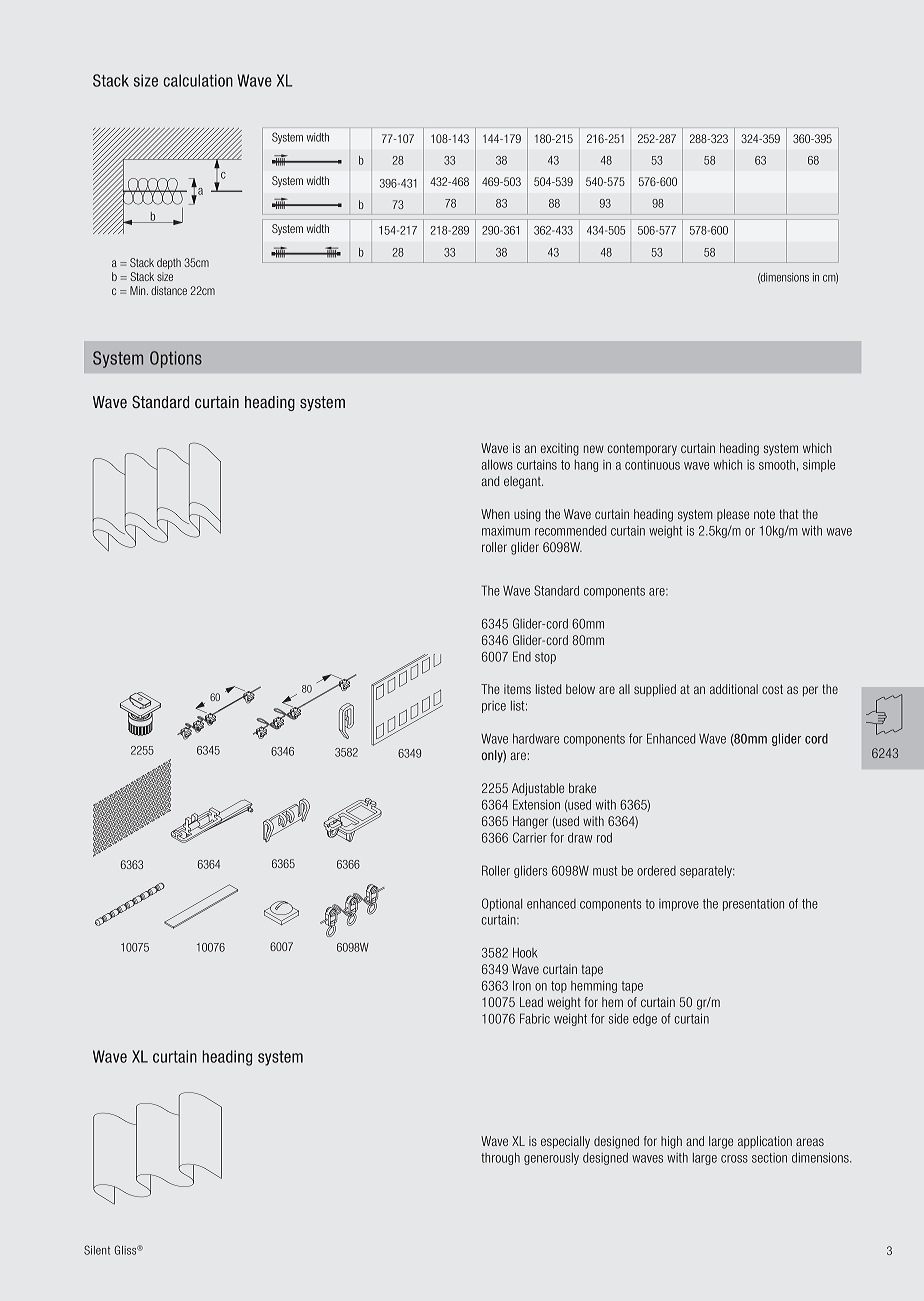  What do you see at coordinates (733, 515) in the screenshot?
I see `please` at bounding box center [733, 515].
